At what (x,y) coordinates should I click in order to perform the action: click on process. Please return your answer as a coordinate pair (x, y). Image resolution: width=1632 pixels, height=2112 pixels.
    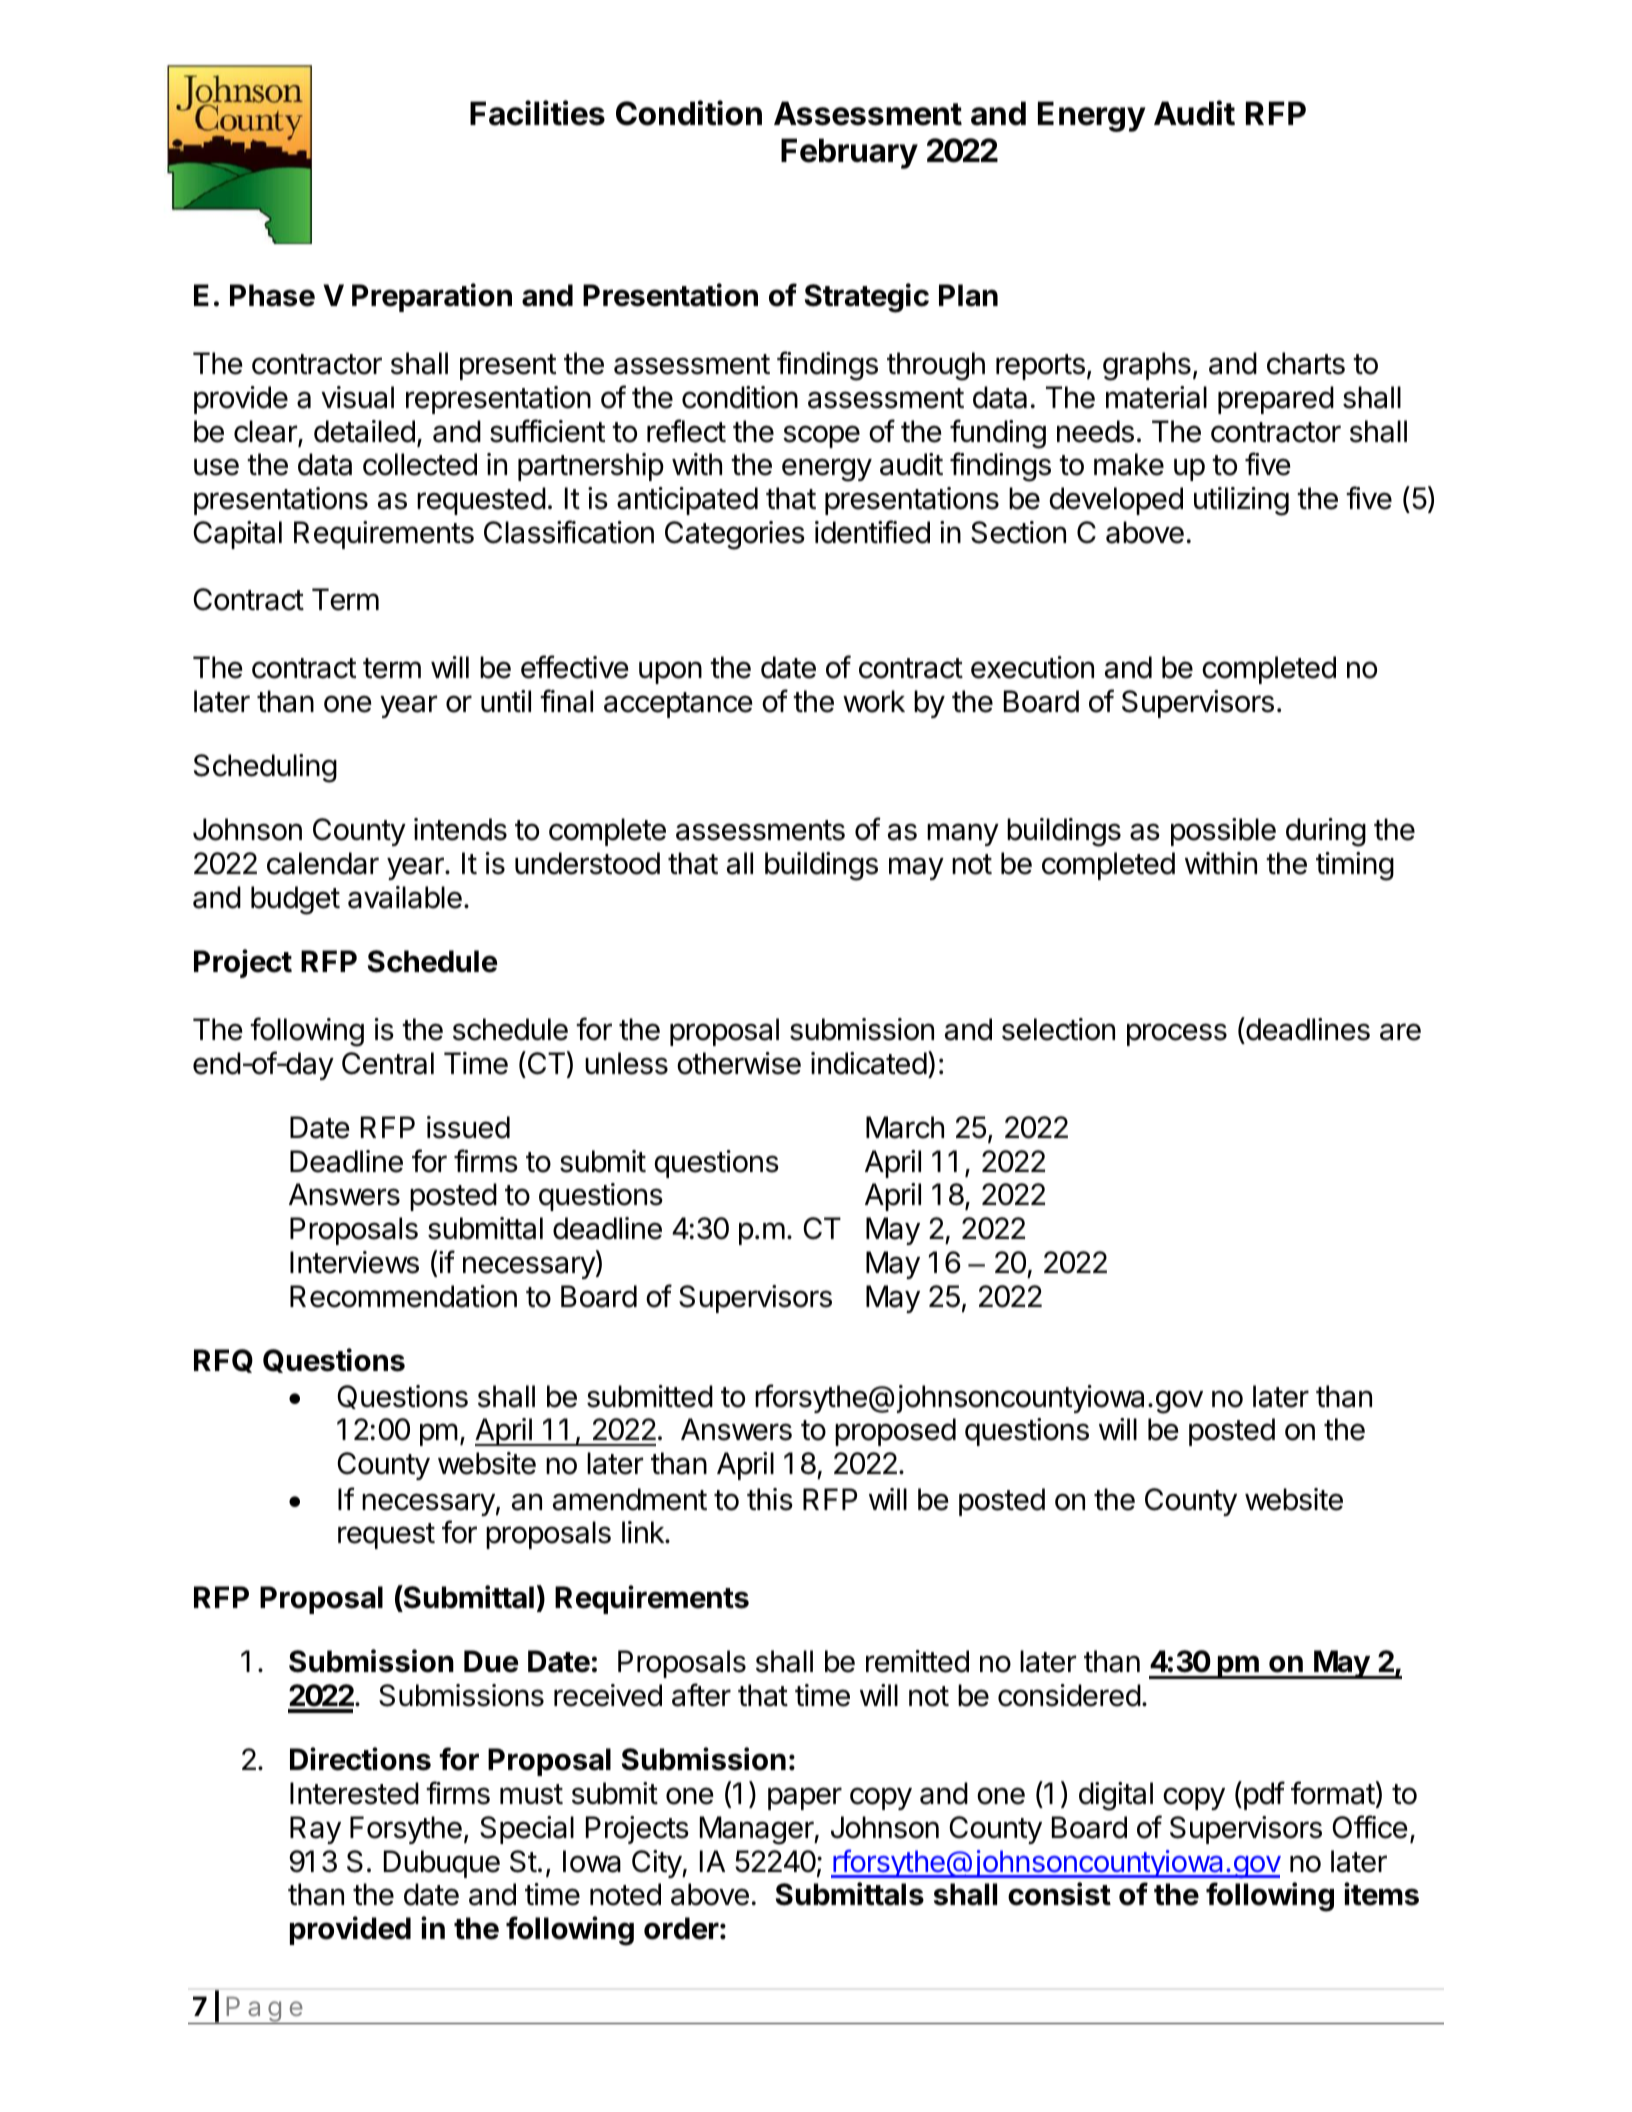
    Looking at the image, I should click on (1177, 1034).
